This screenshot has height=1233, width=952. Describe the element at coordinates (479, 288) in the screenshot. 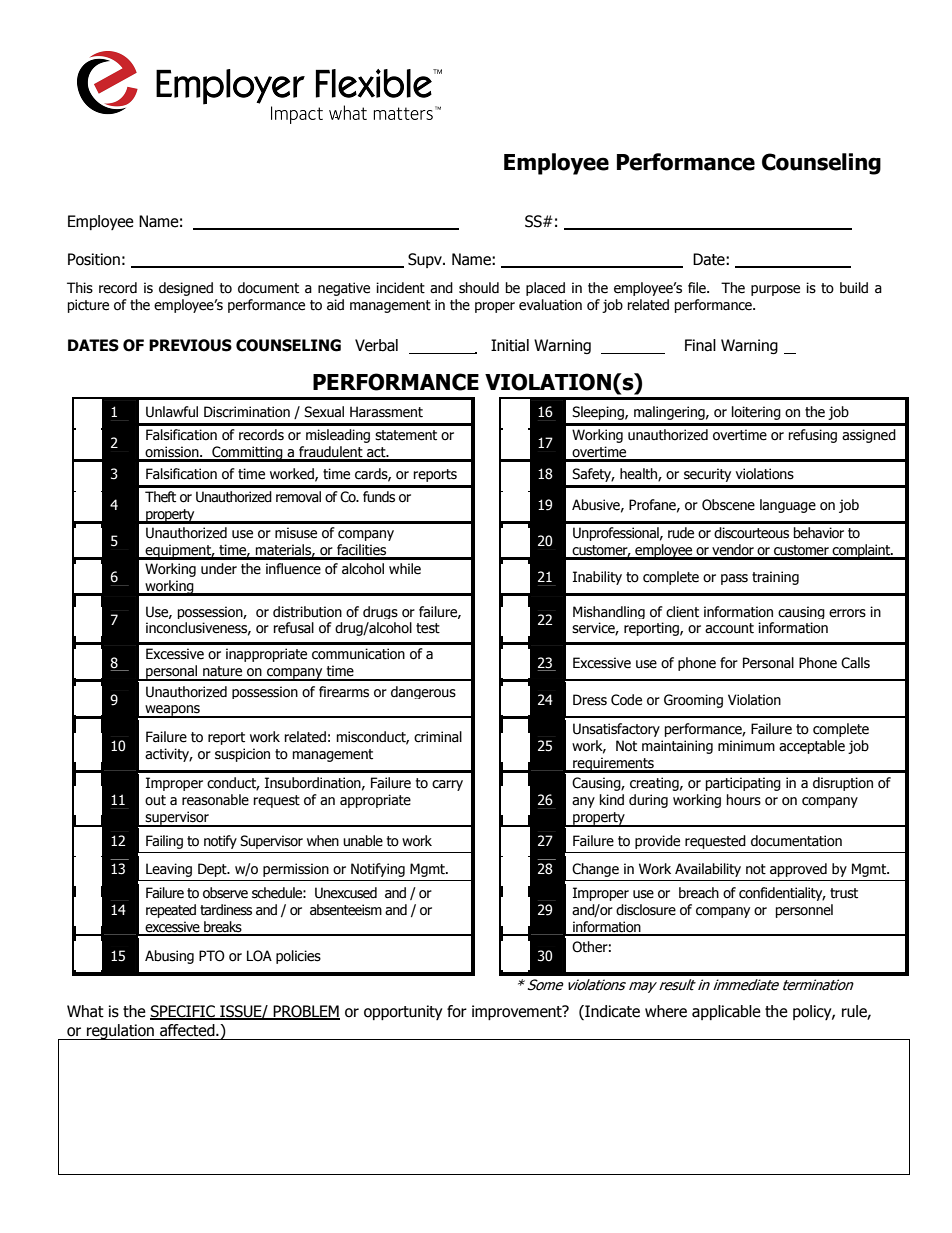

I see `should` at that location.
